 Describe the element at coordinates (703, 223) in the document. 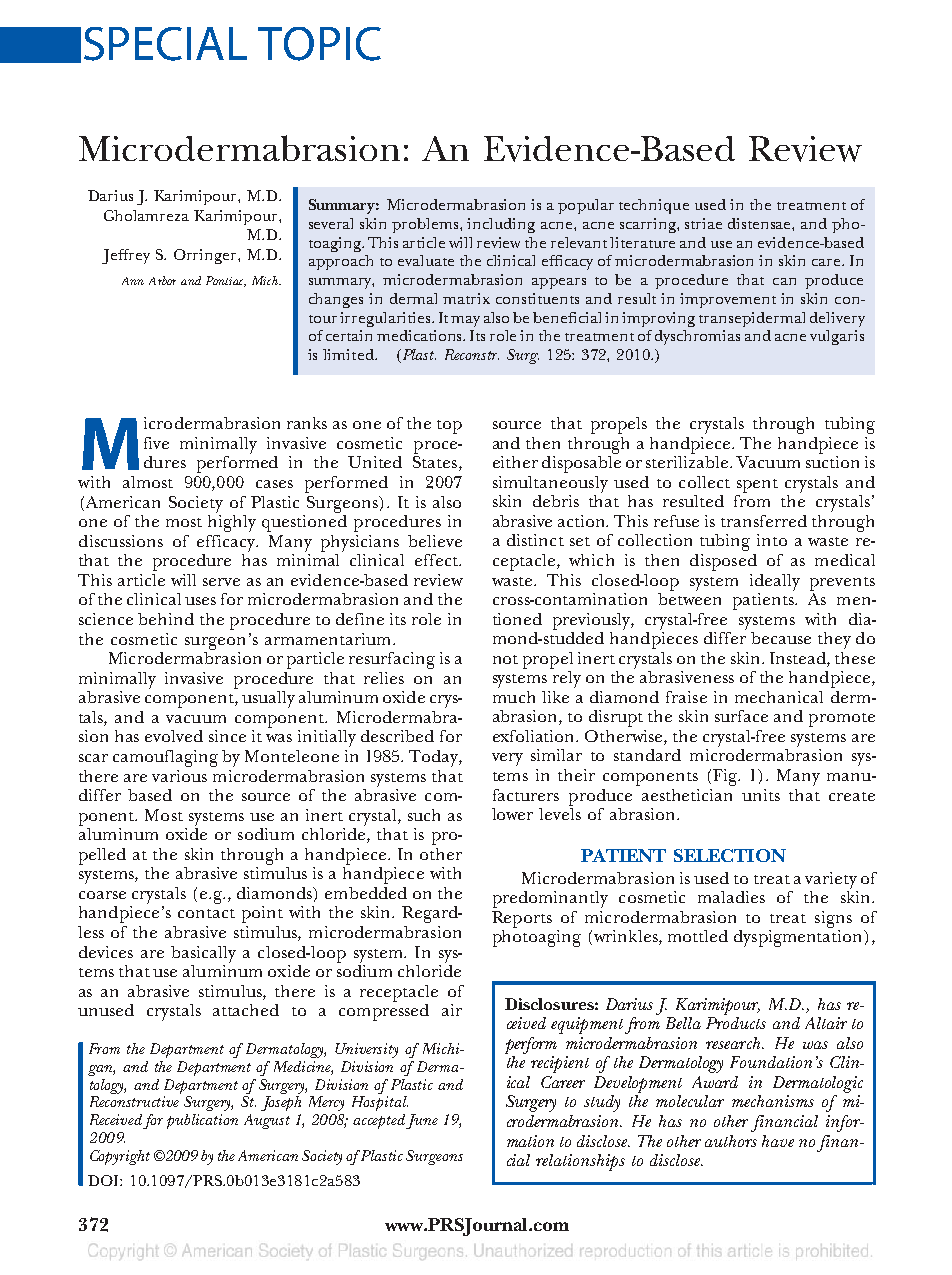

I see `striae` at that location.
